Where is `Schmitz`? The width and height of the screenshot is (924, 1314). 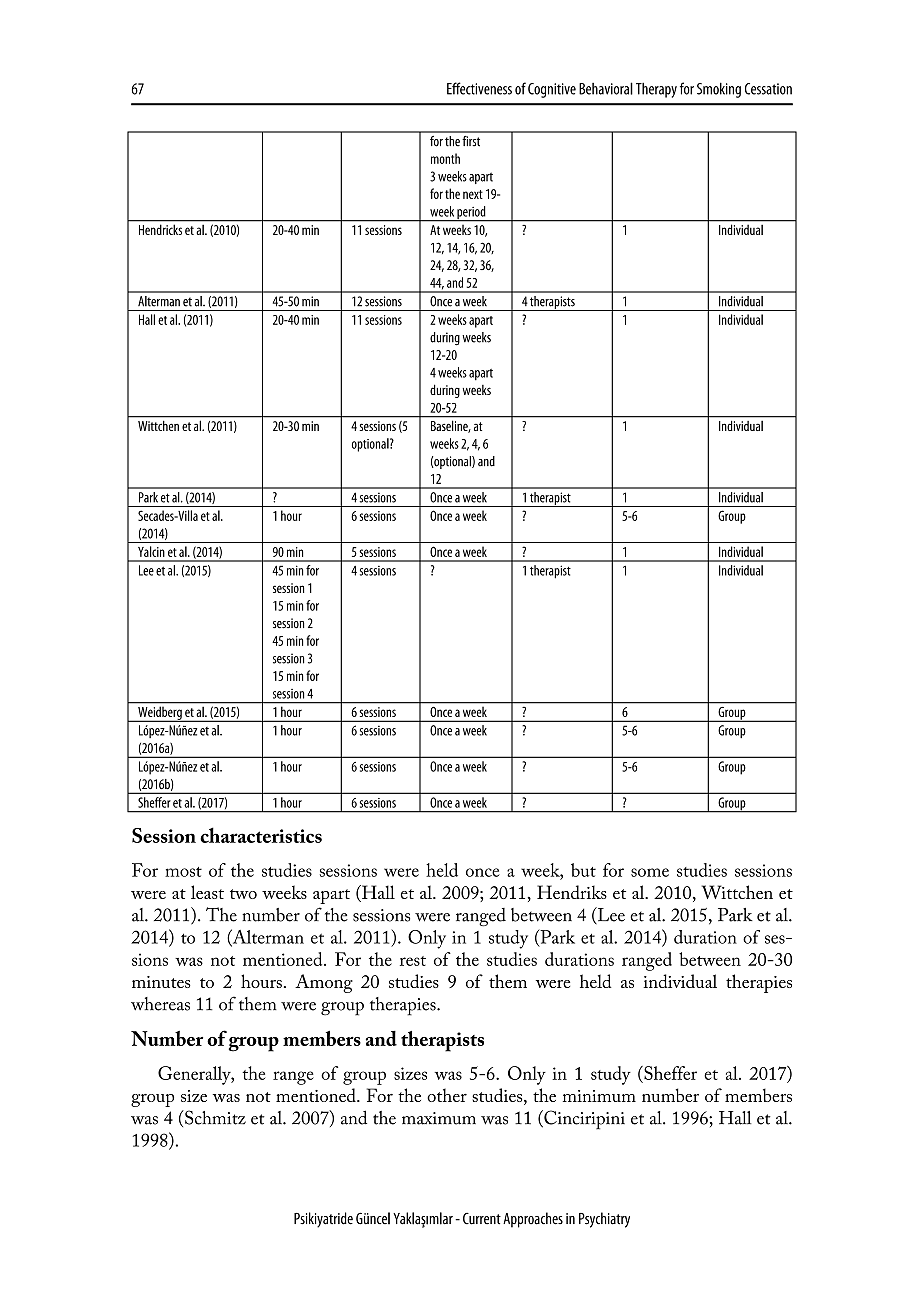
Schmitz is located at coordinates (214, 1117).
